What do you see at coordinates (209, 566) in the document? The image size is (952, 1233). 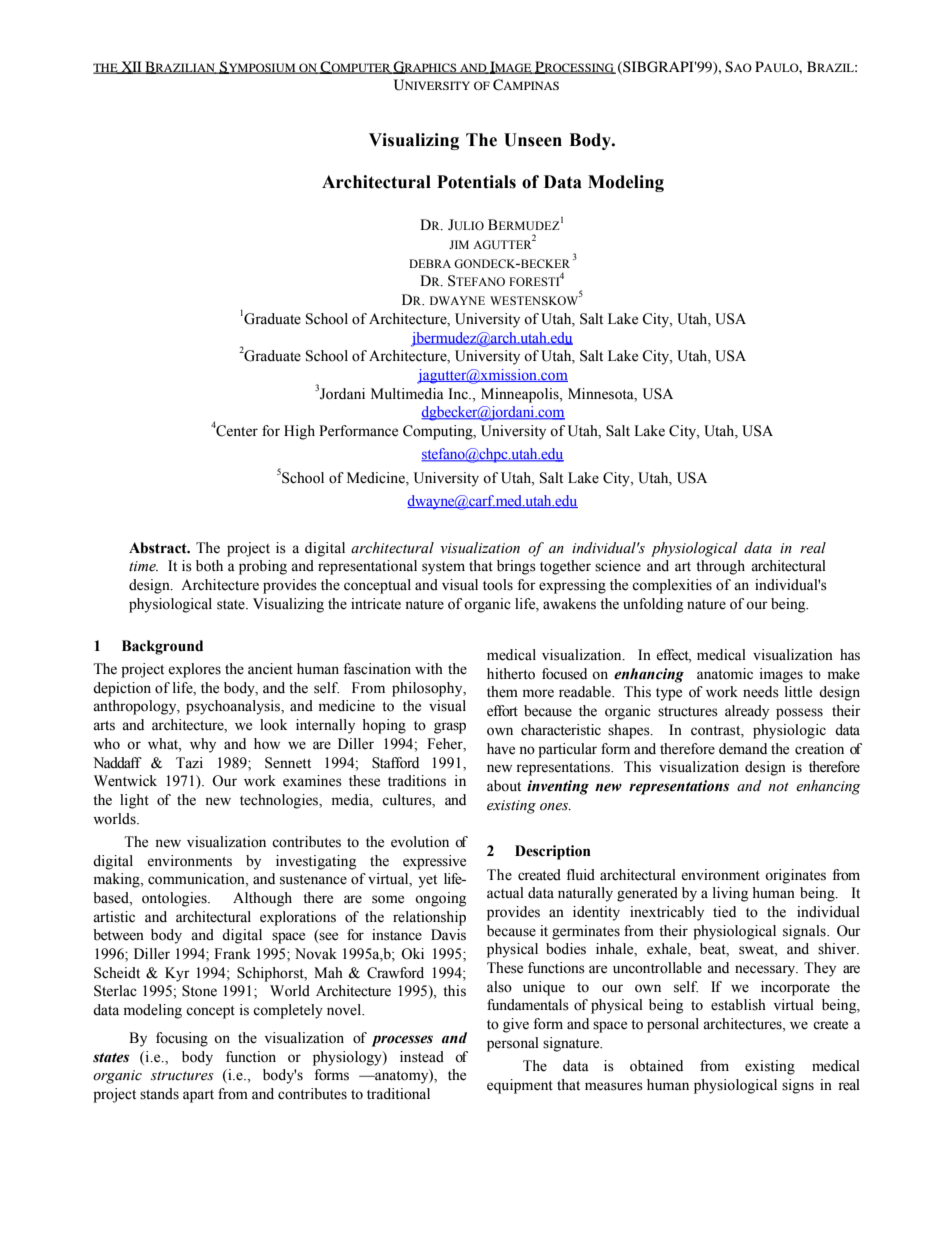 I see `both` at bounding box center [209, 566].
